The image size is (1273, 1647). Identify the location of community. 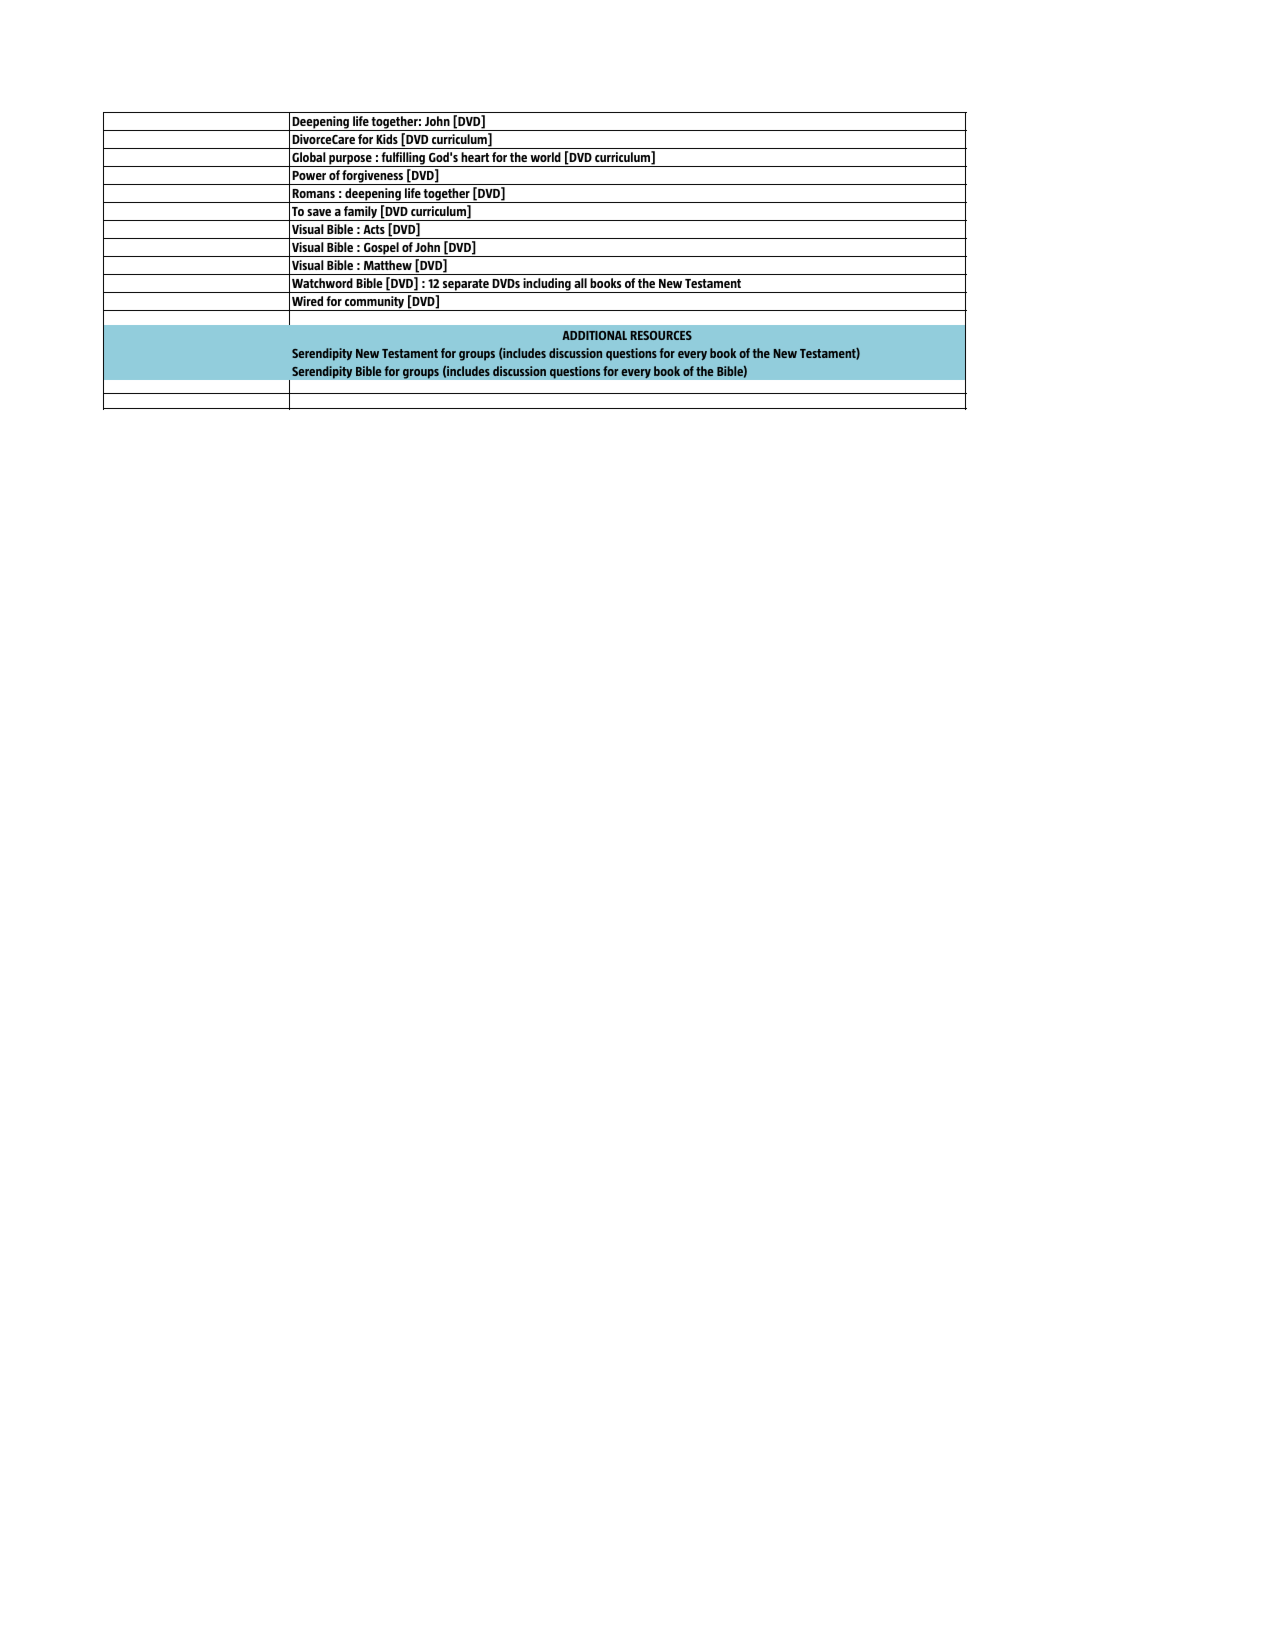
(375, 303).
